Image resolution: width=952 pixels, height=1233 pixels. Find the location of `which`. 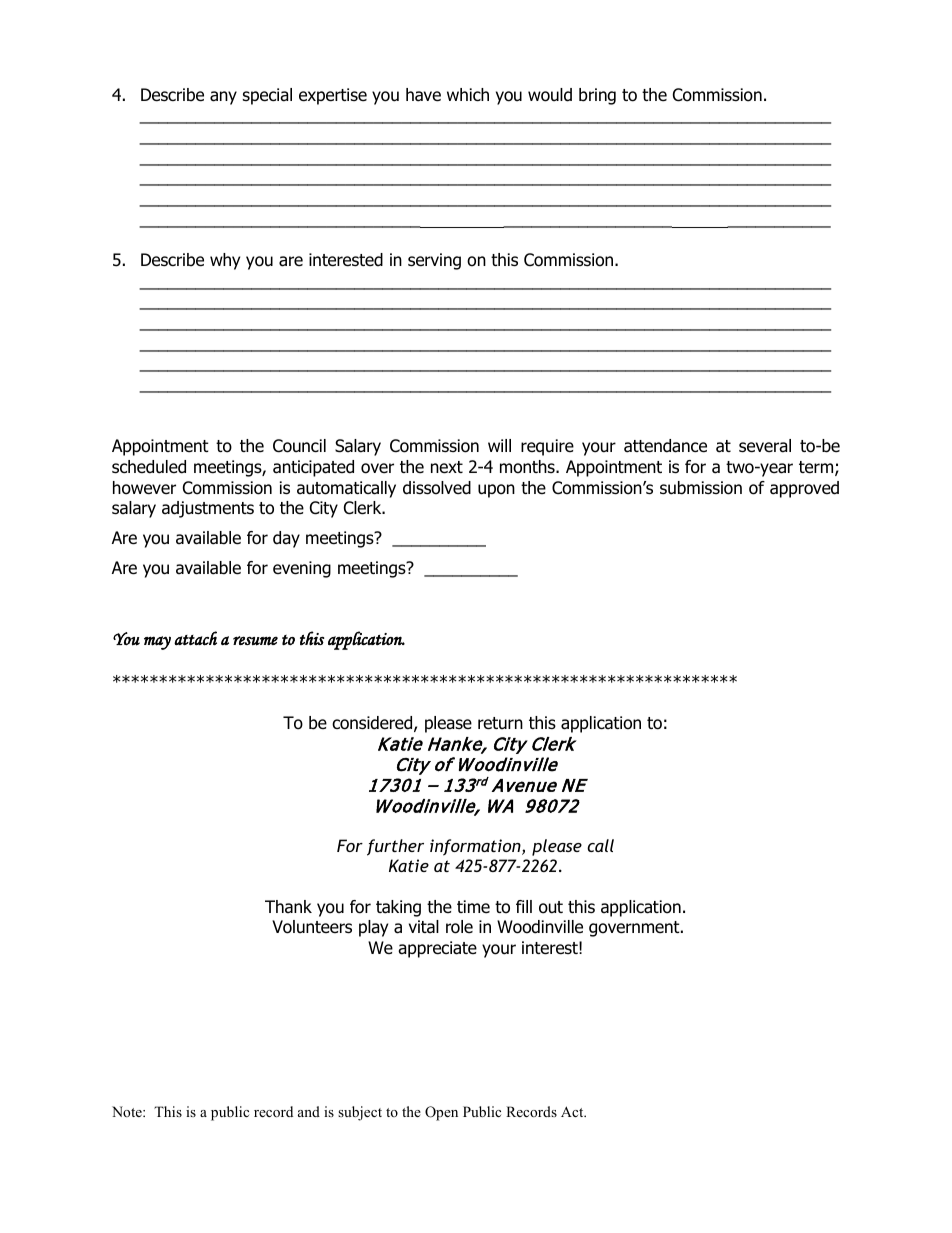

which is located at coordinates (468, 94).
